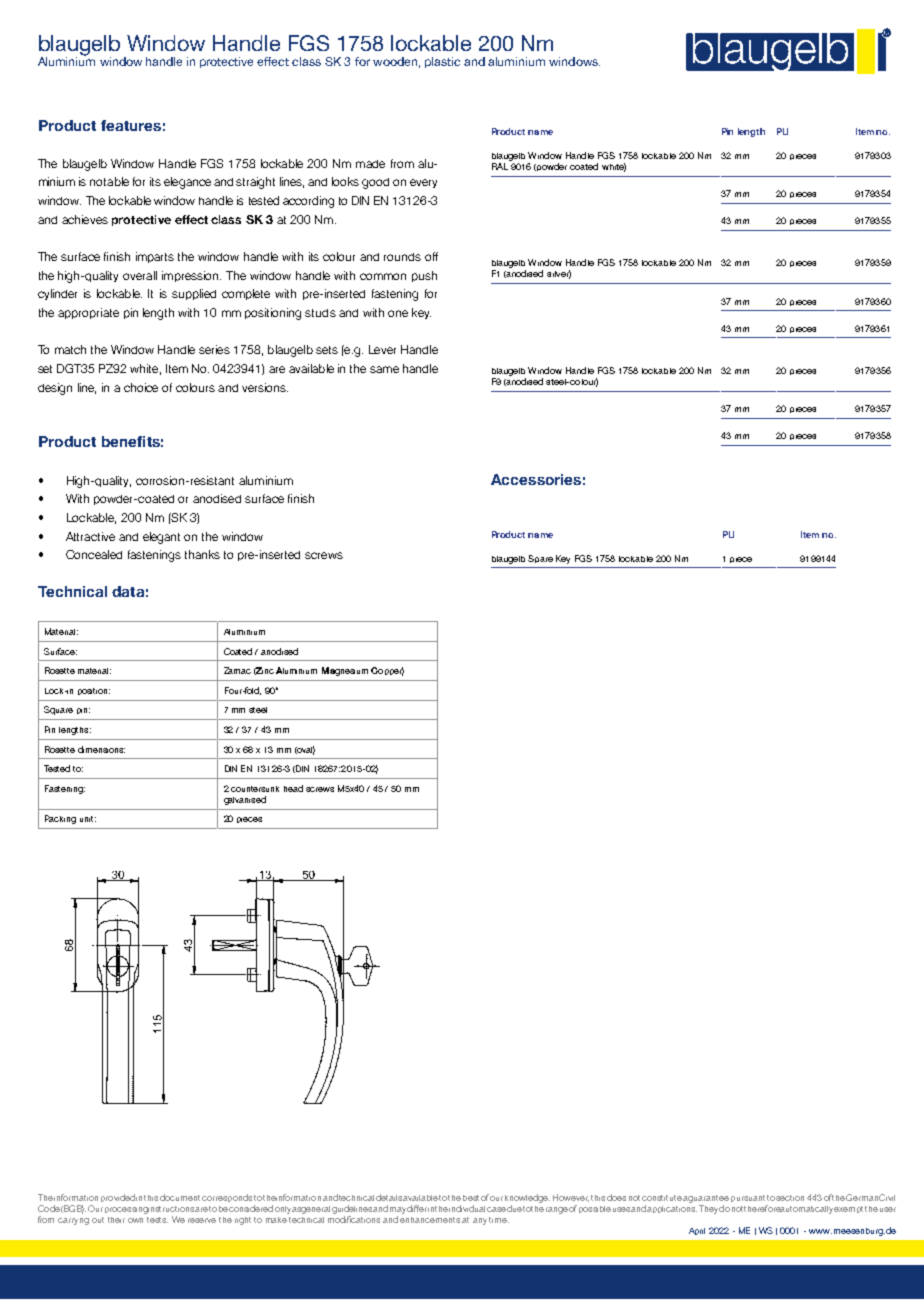 The height and width of the document is (1308, 924). I want to click on every, so click(423, 183).
